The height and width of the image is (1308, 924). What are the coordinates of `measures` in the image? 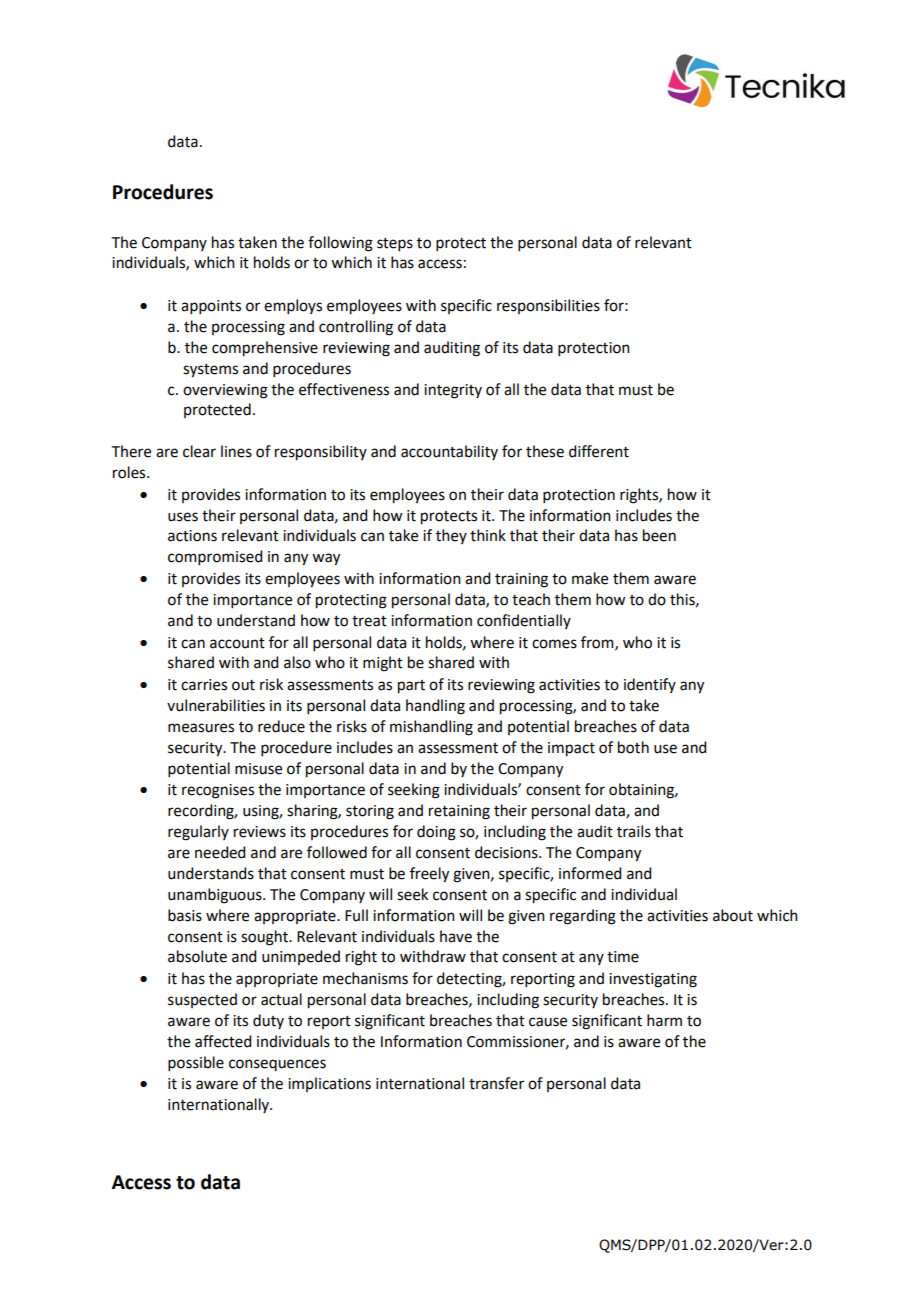 It's located at (201, 728).
